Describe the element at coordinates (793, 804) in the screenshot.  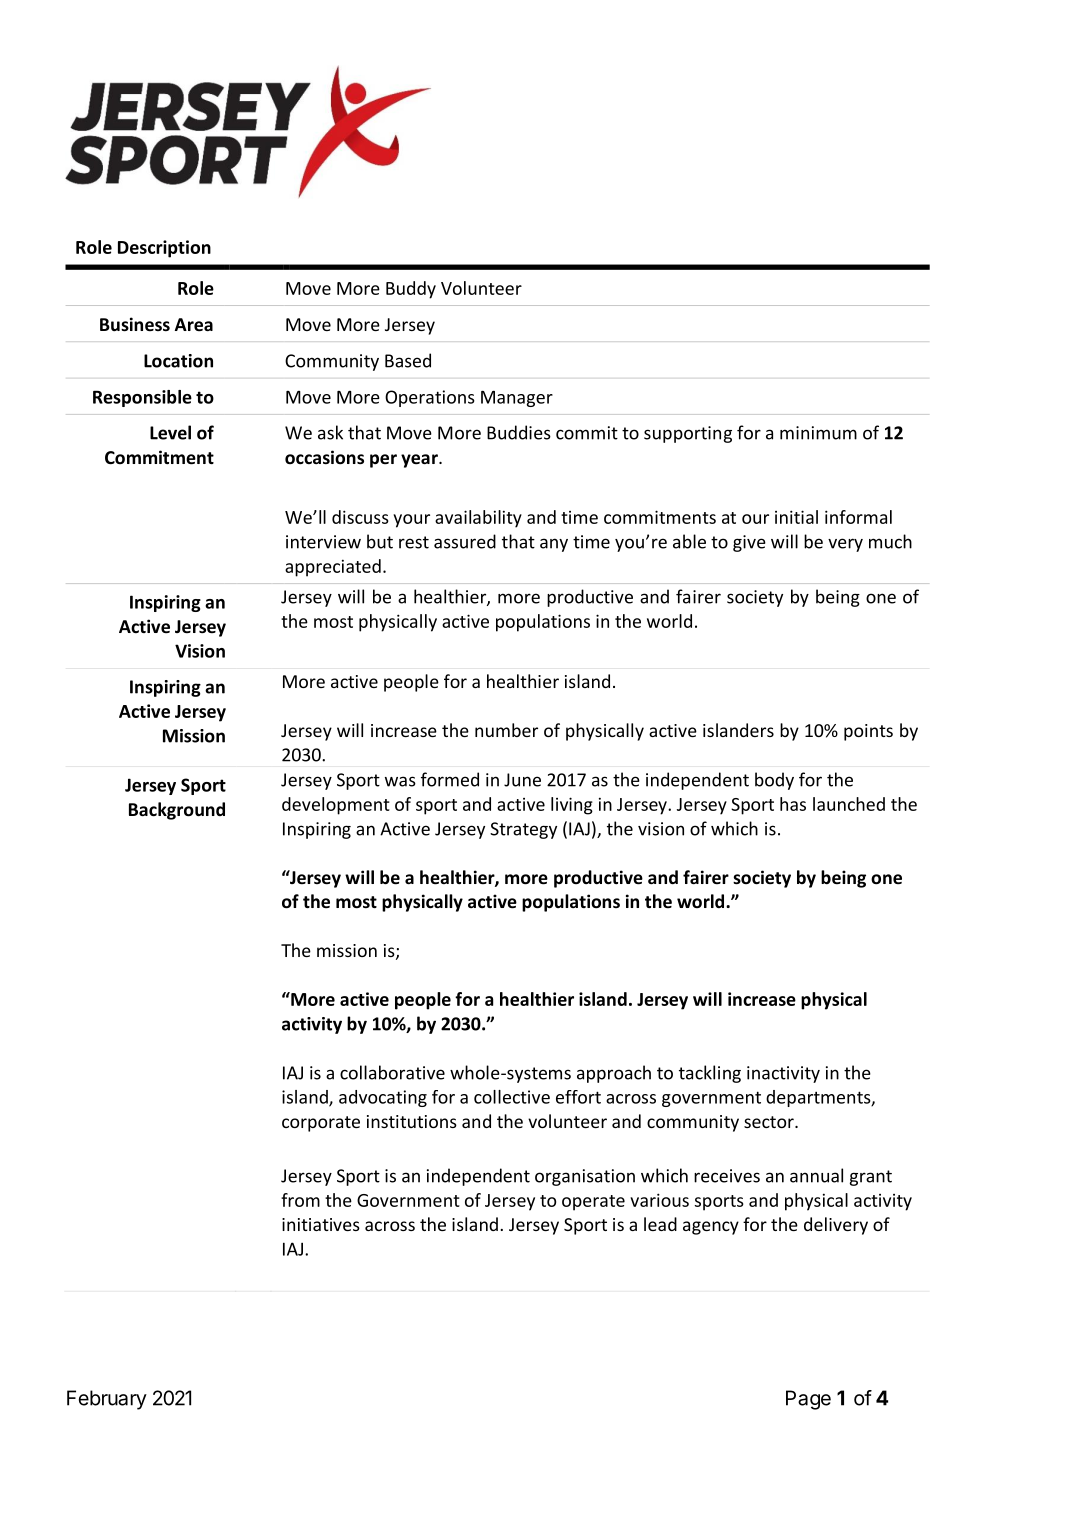
I see `has` at that location.
